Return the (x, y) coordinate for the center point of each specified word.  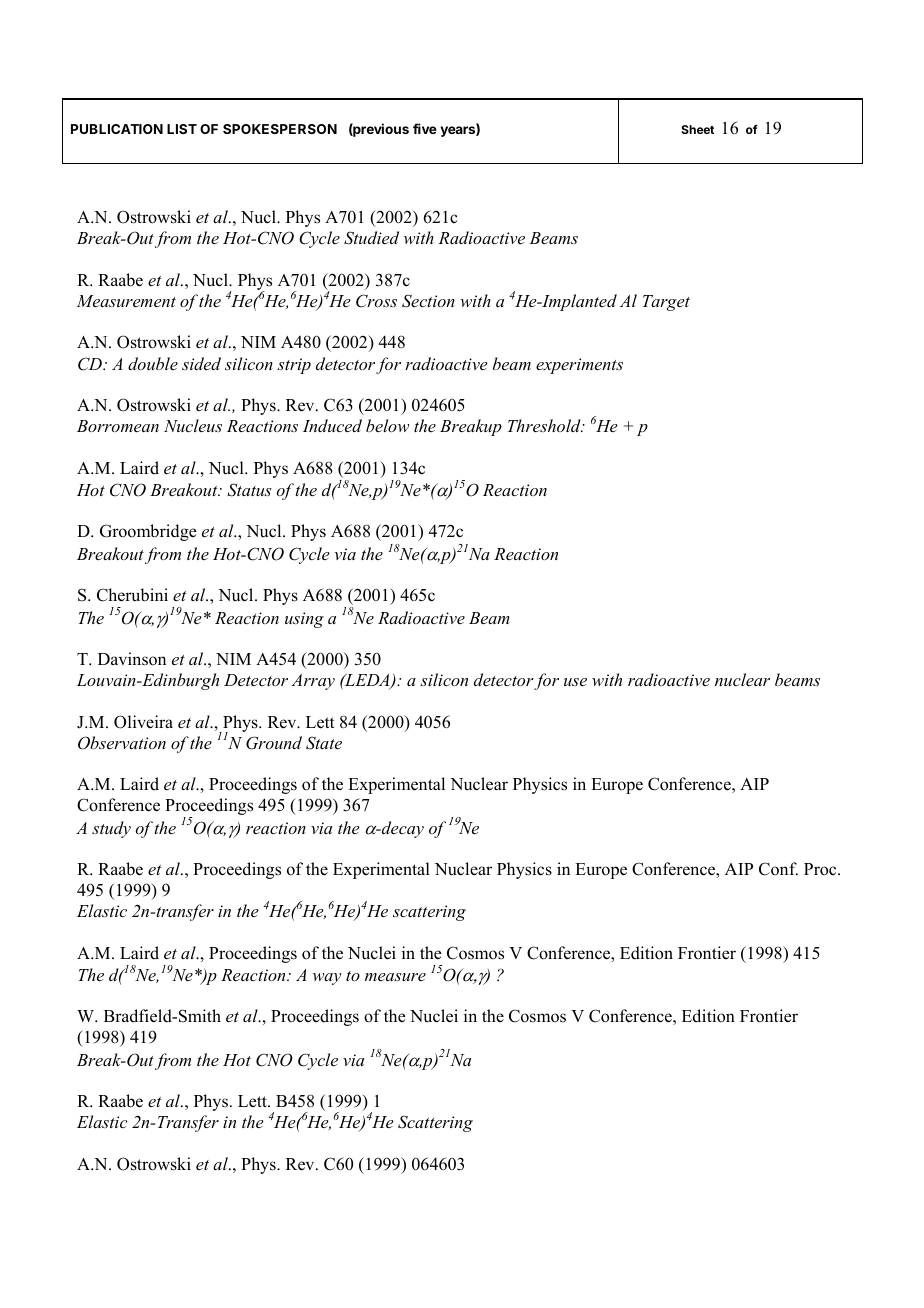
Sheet (697, 129)
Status (249, 490)
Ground (274, 743)
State (324, 743)
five (425, 128)
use (575, 682)
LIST (182, 129)
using (304, 620)
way (327, 979)
